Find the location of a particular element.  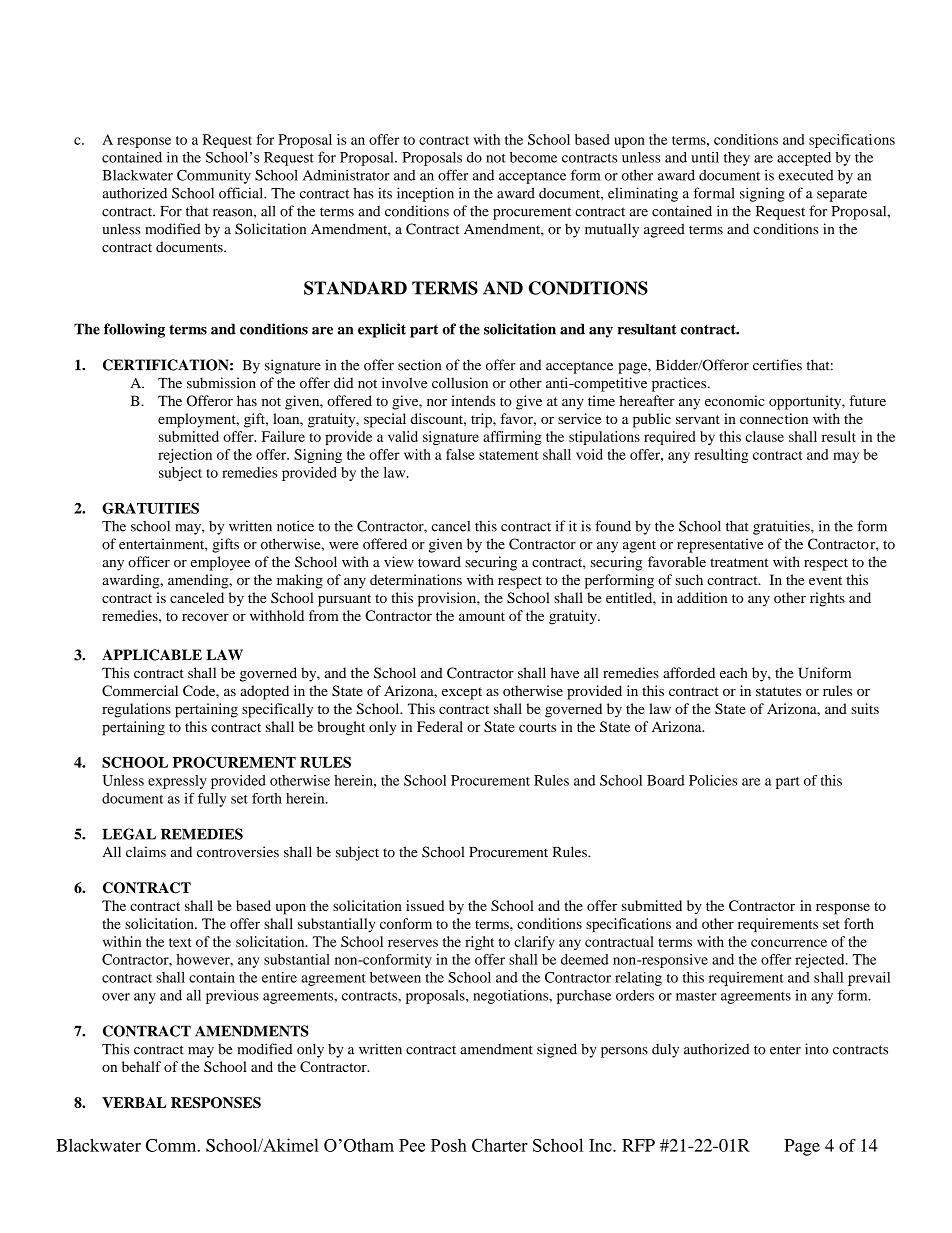

become is located at coordinates (533, 157).
